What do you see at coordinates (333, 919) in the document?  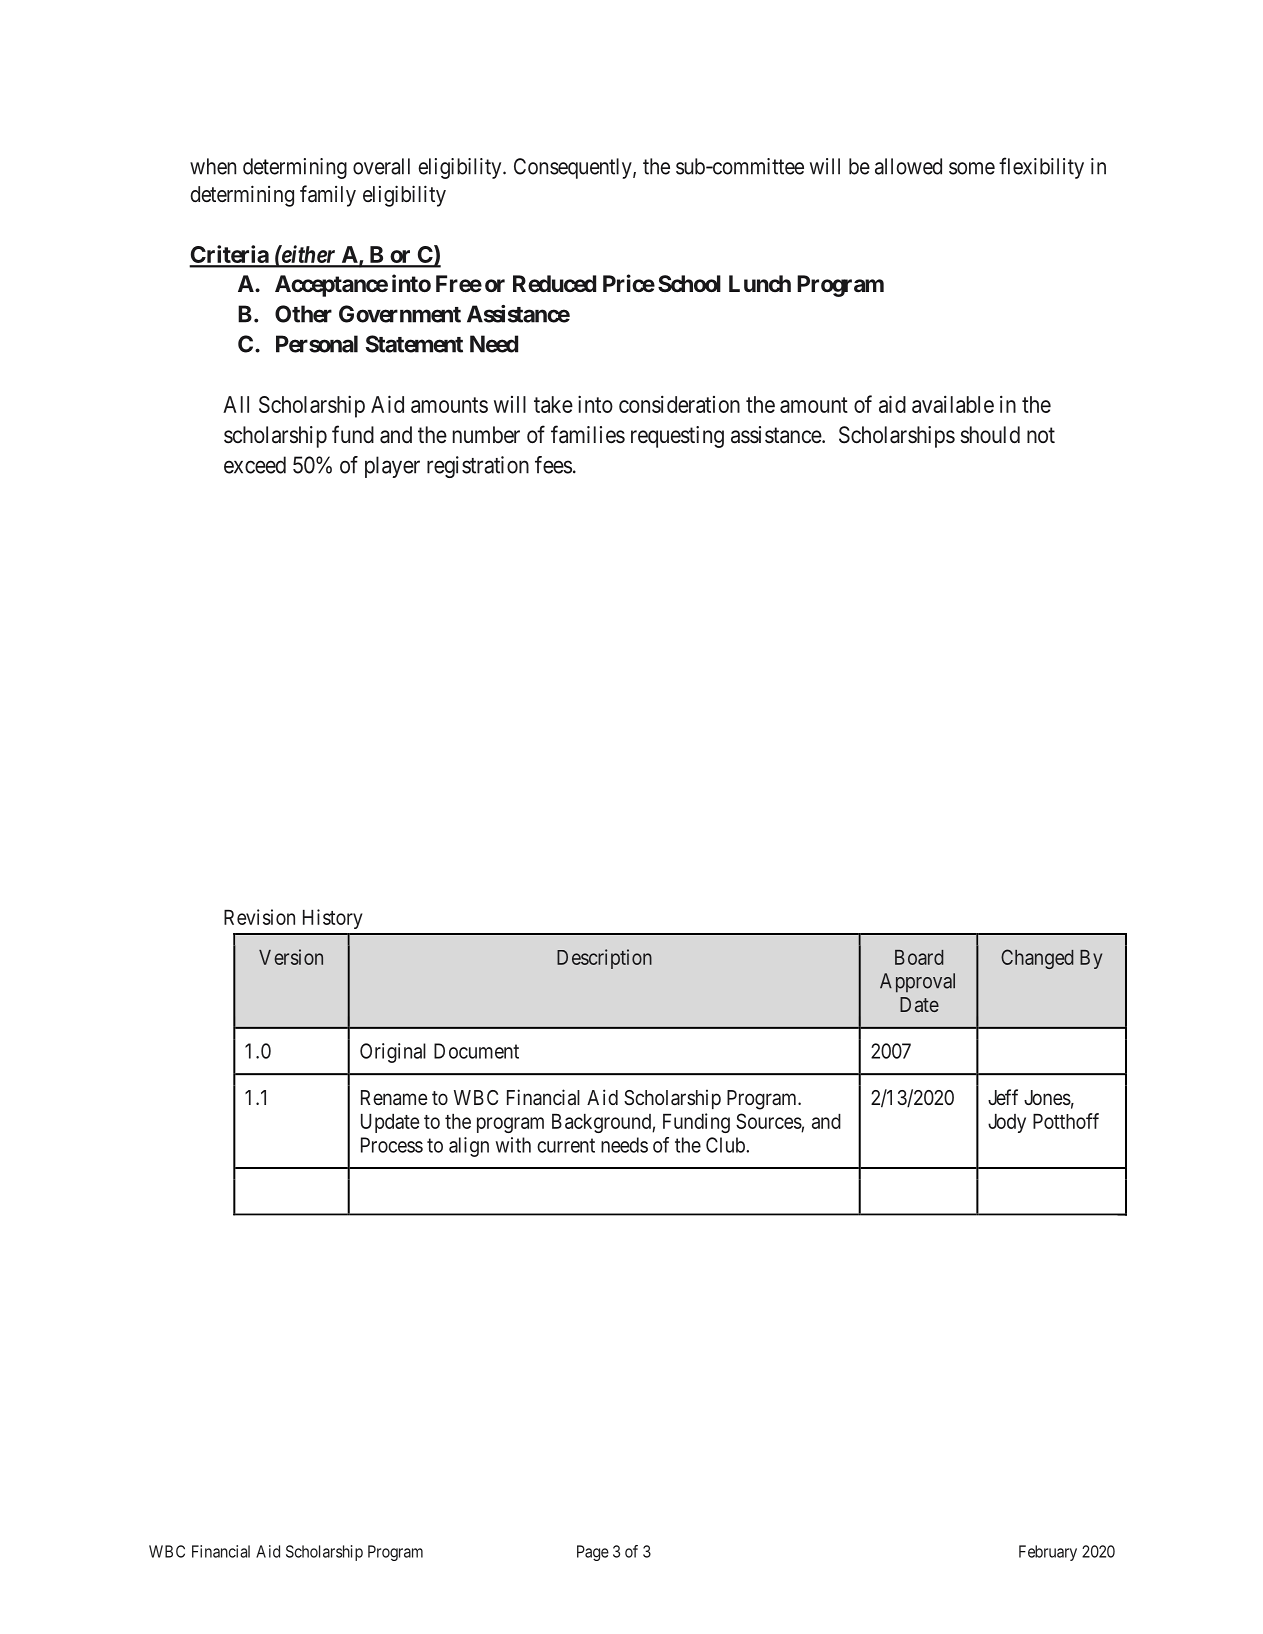 I see `History` at bounding box center [333, 919].
